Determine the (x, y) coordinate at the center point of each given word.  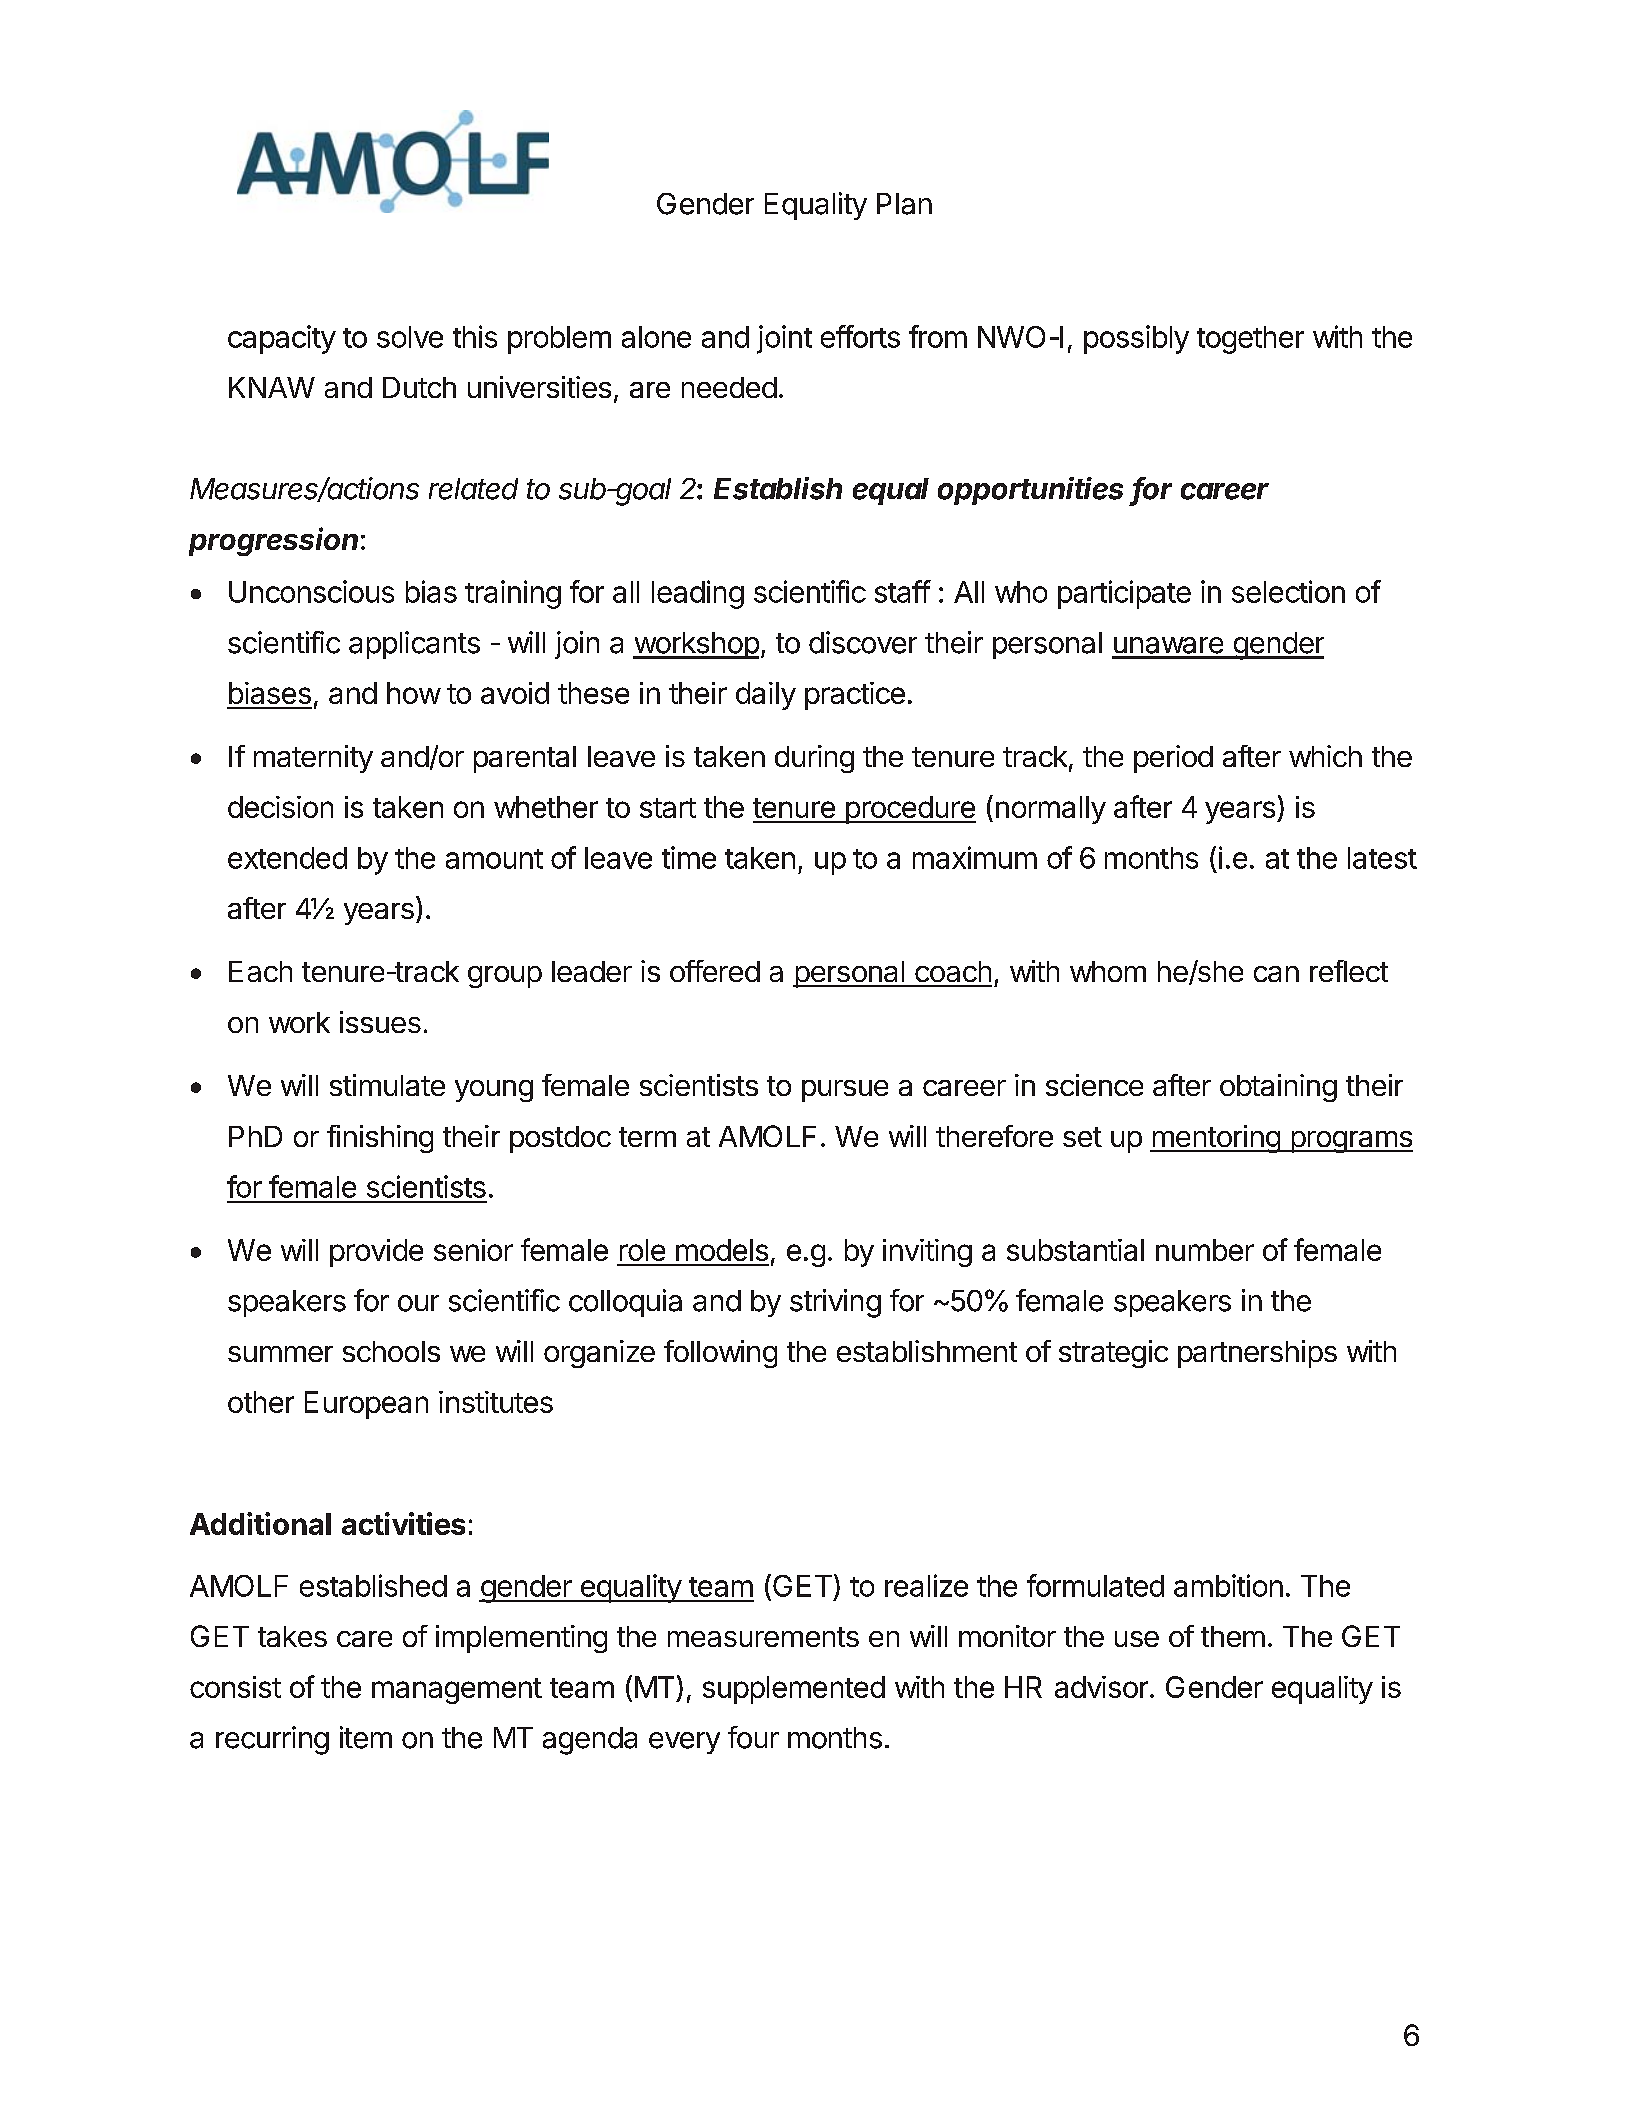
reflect (1349, 971)
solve (410, 337)
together (1250, 340)
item (366, 1737)
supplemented (794, 1690)
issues (380, 1022)
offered (715, 971)
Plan (904, 204)
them (1233, 1636)
